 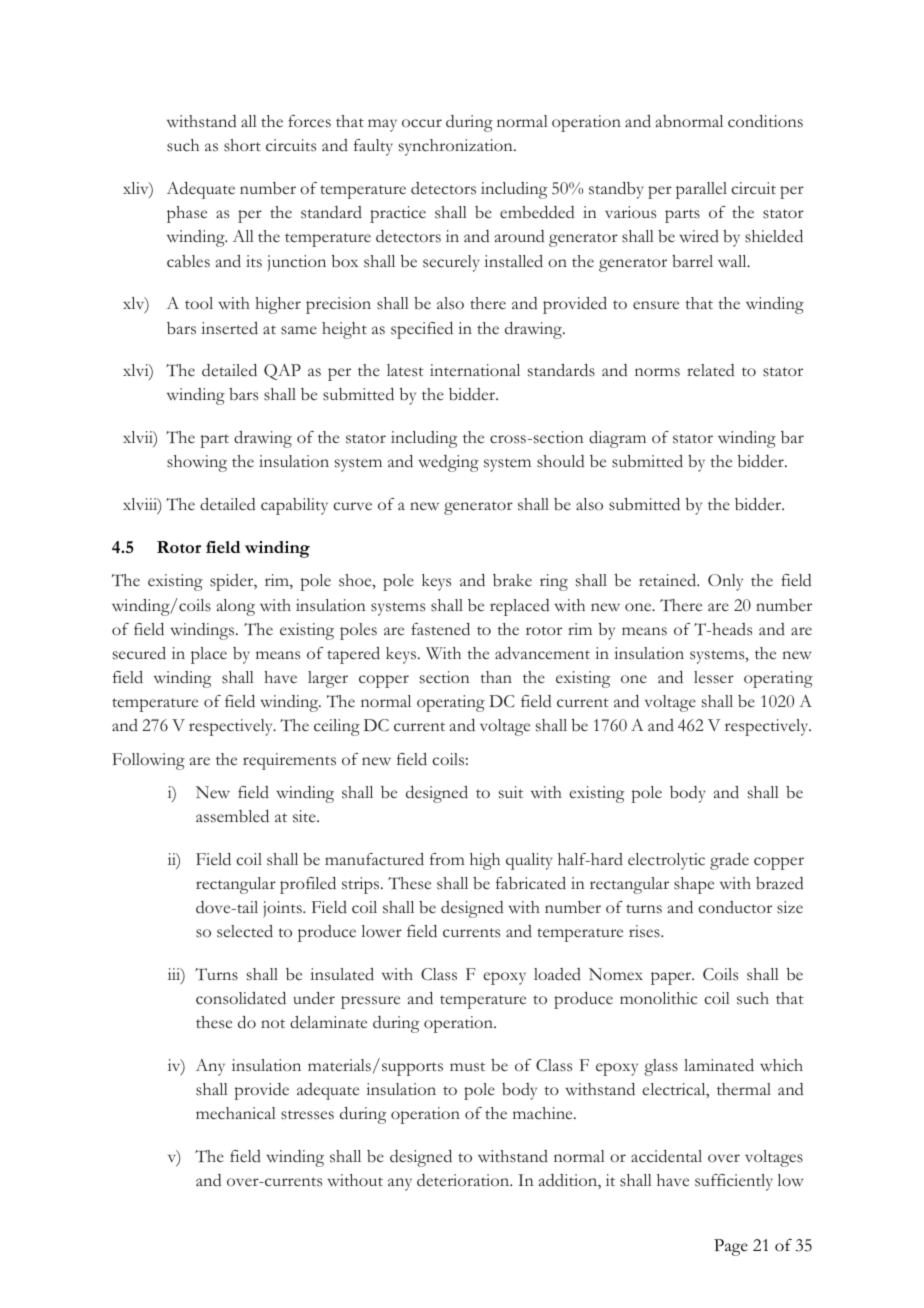 What do you see at coordinates (139, 653) in the image?
I see `secured` at bounding box center [139, 653].
